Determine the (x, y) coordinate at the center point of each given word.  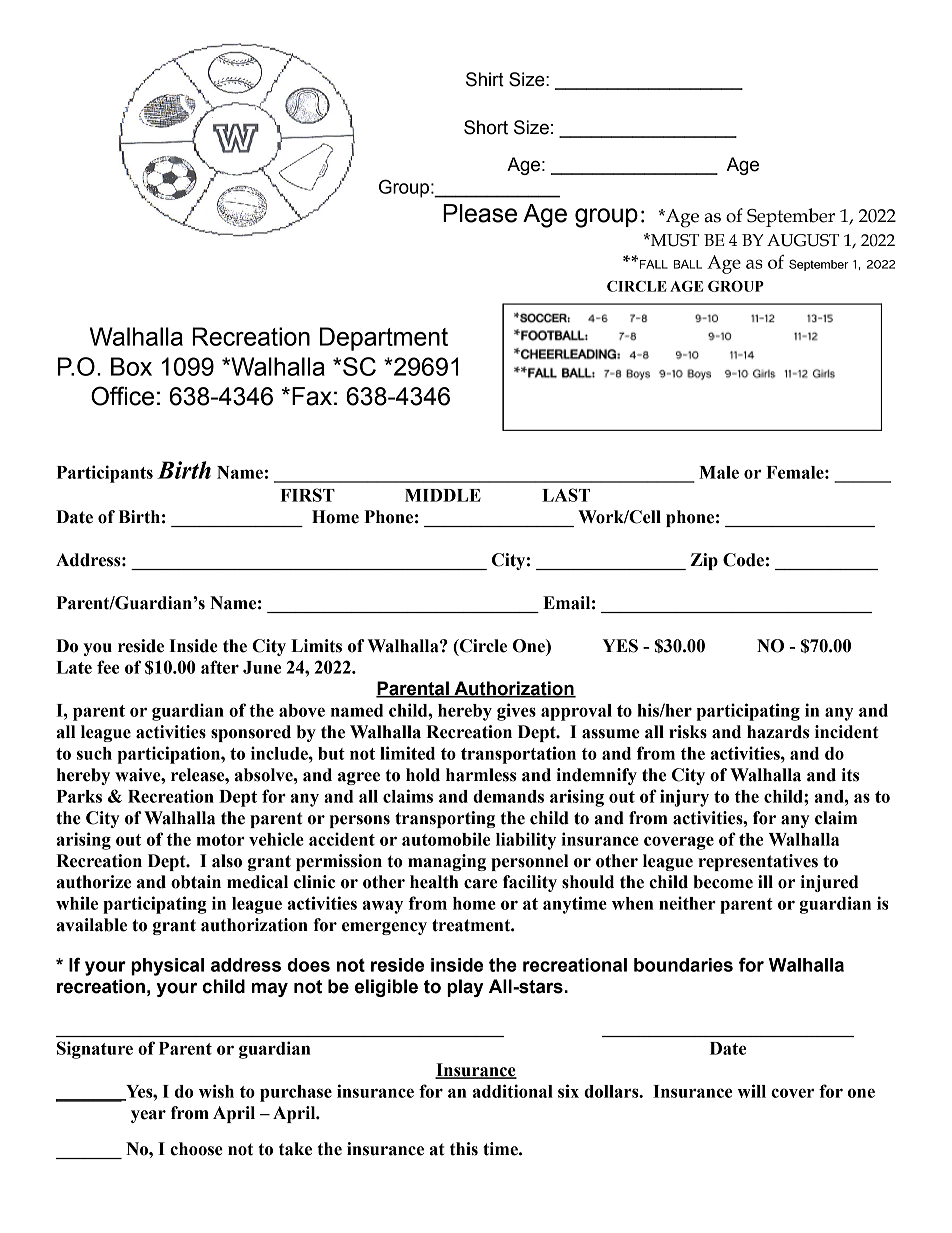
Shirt (485, 79)
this (464, 1149)
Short (486, 127)
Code (743, 560)
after (220, 667)
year (148, 1116)
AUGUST (803, 240)
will (751, 1091)
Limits (316, 646)
